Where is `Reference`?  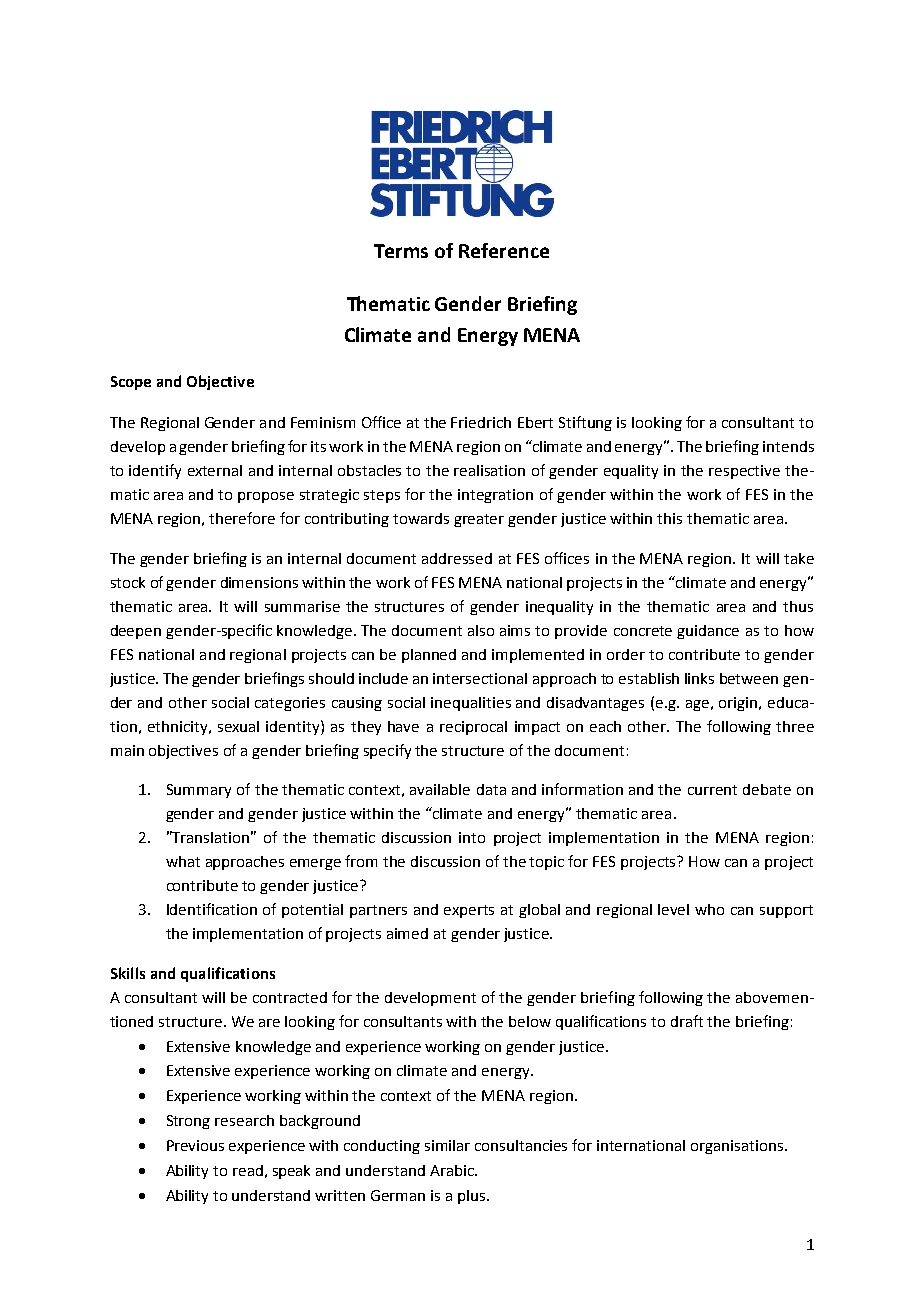
Reference is located at coordinates (504, 250).
